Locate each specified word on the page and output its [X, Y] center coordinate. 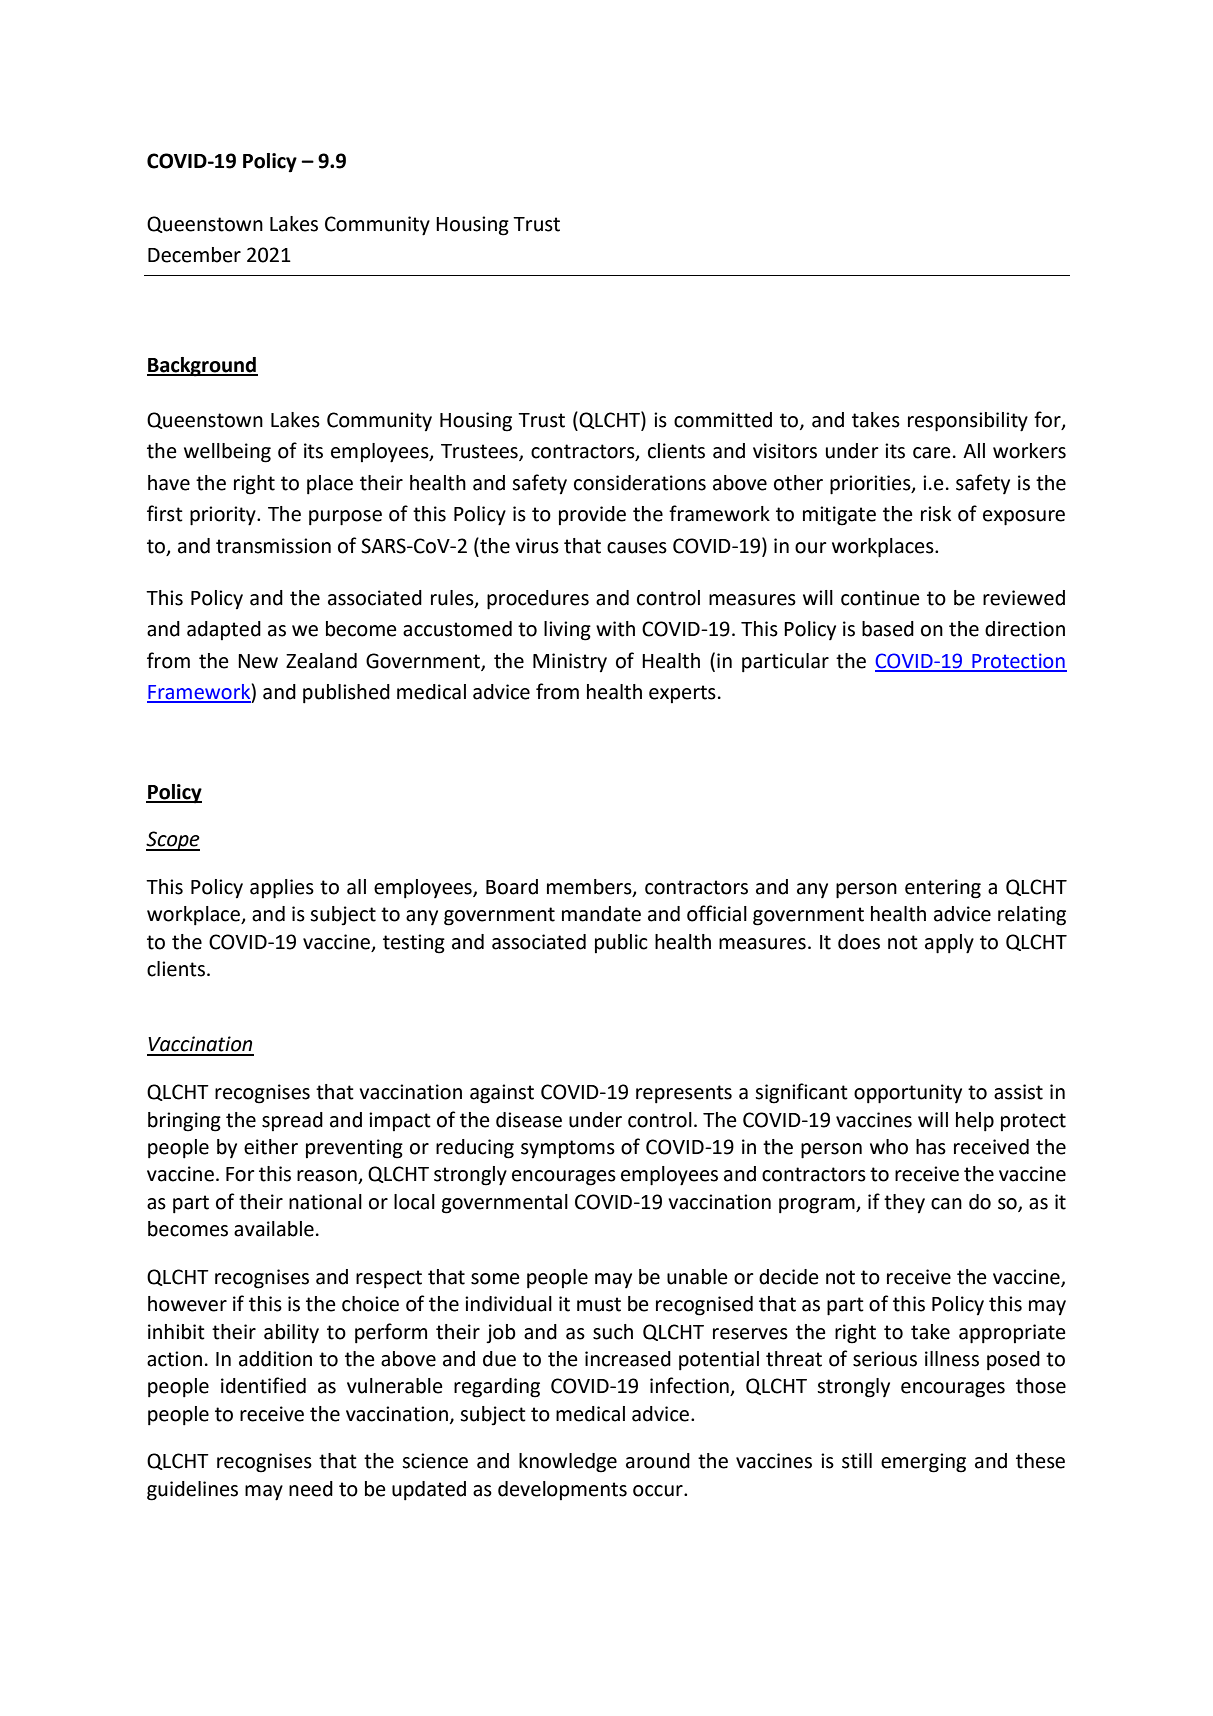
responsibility [968, 422]
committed [723, 420]
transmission [273, 546]
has [931, 1147]
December [194, 255]
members [590, 888]
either [271, 1147]
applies [282, 889]
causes [637, 548]
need [311, 1489]
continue [880, 598]
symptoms [568, 1149]
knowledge [568, 1463]
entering [943, 889]
